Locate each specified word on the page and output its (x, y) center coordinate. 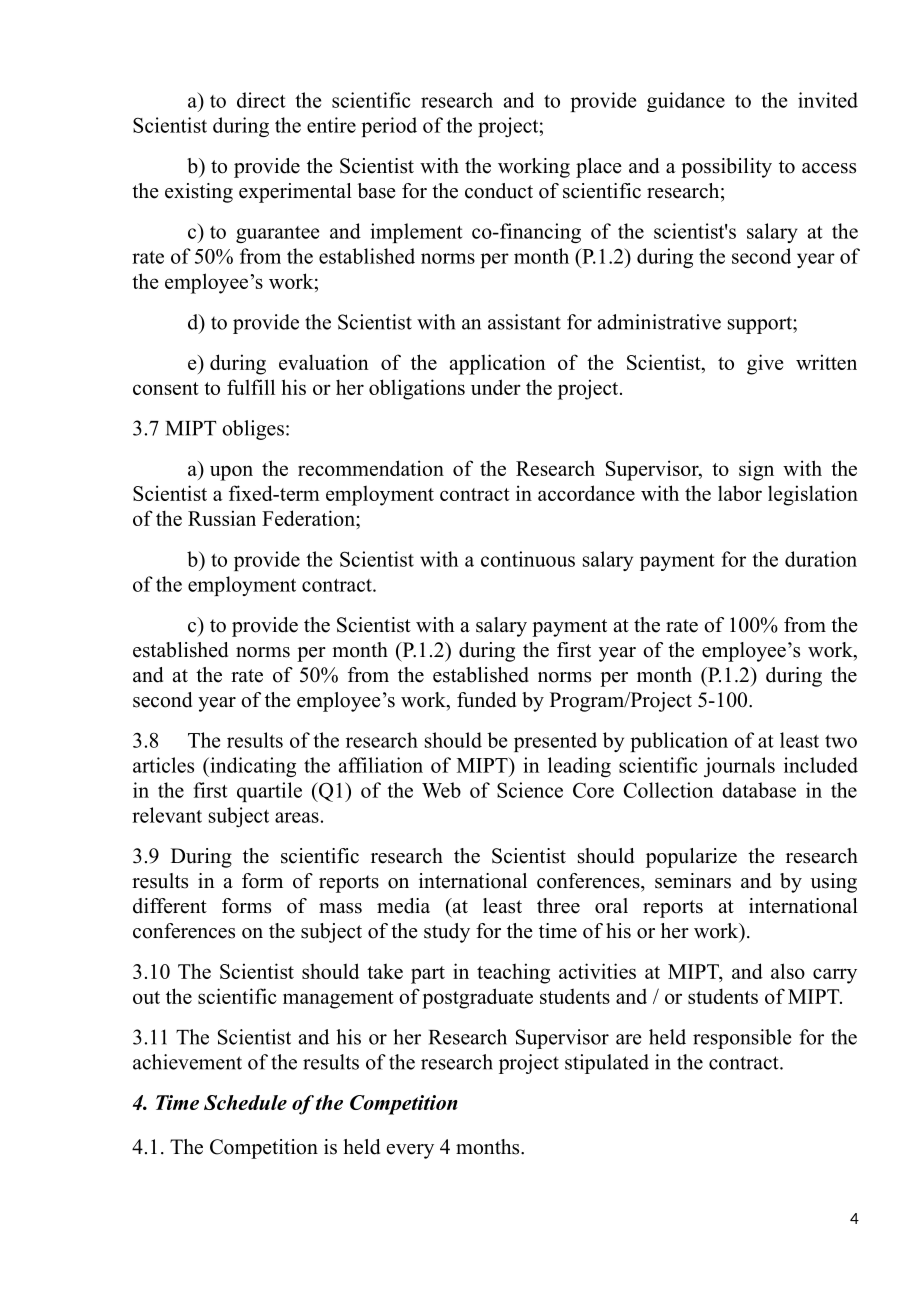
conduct (499, 191)
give (765, 364)
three (558, 906)
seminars (693, 881)
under (496, 387)
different (170, 906)
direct (261, 100)
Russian (222, 518)
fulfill (251, 387)
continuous (528, 559)
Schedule (245, 1102)
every (410, 1151)
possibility (726, 168)
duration (821, 559)
